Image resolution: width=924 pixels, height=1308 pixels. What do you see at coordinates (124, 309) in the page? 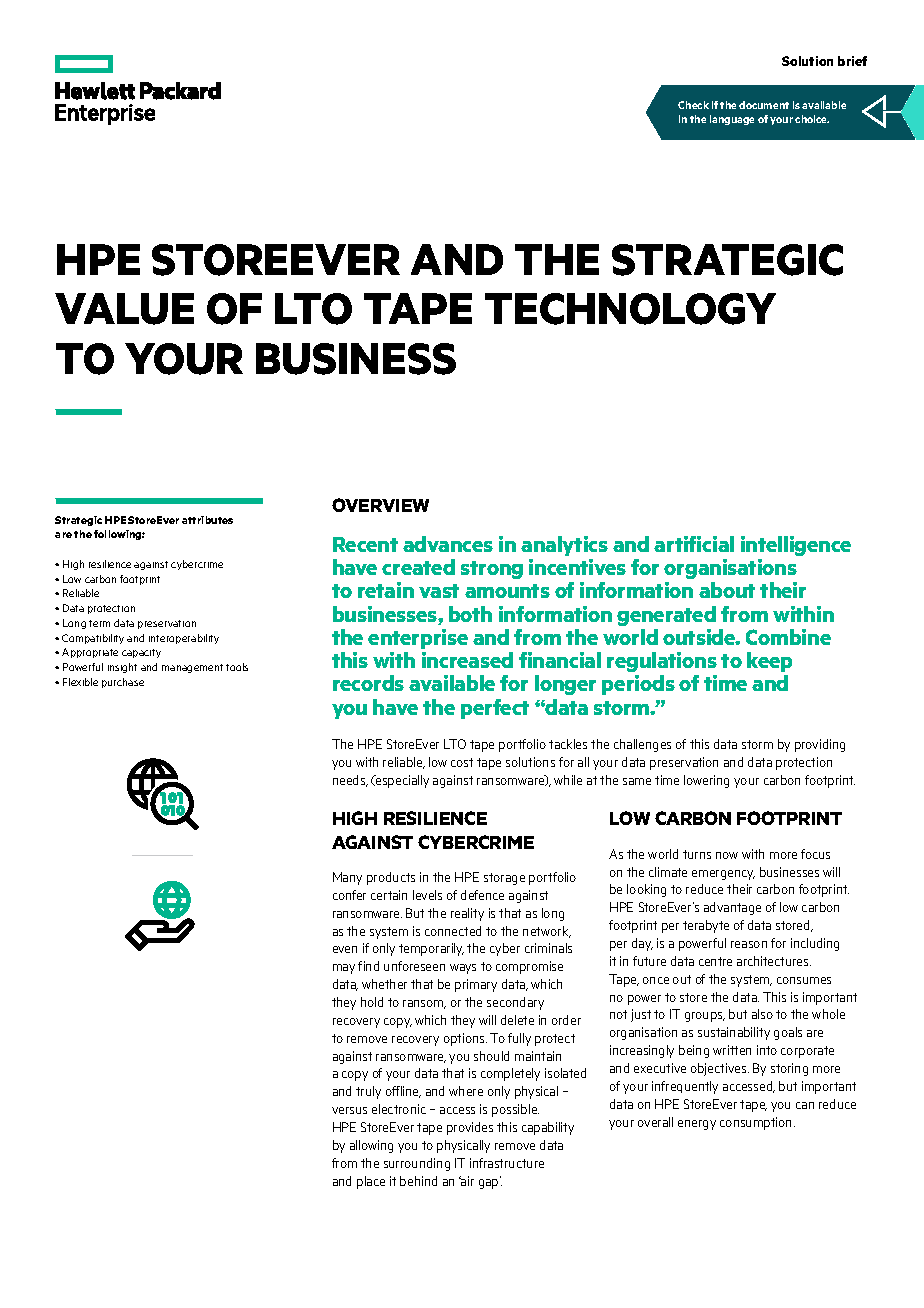
I see `VALUE` at bounding box center [124, 309].
